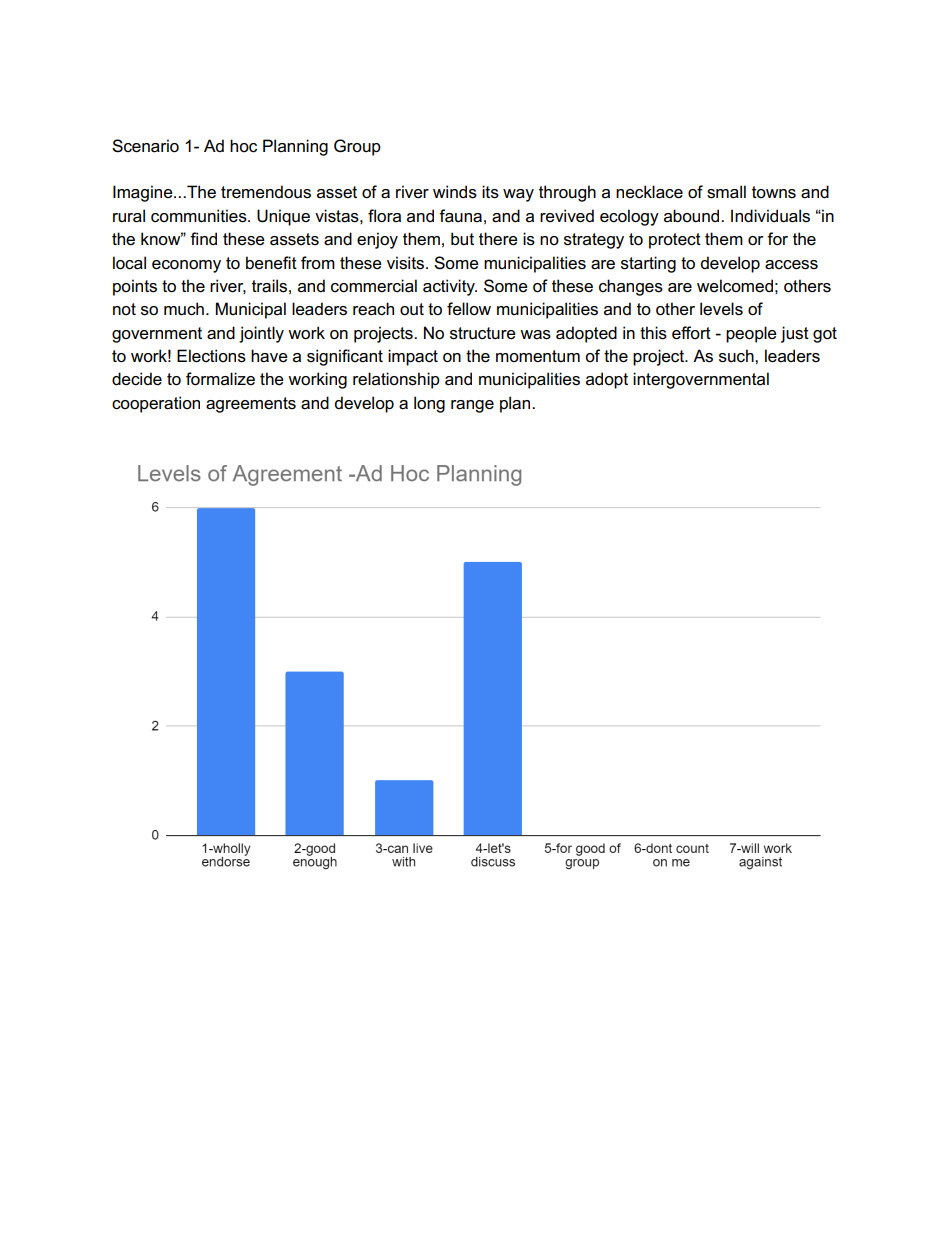 This document has width=952, height=1233. What do you see at coordinates (243, 146) in the document?
I see `hoc` at bounding box center [243, 146].
